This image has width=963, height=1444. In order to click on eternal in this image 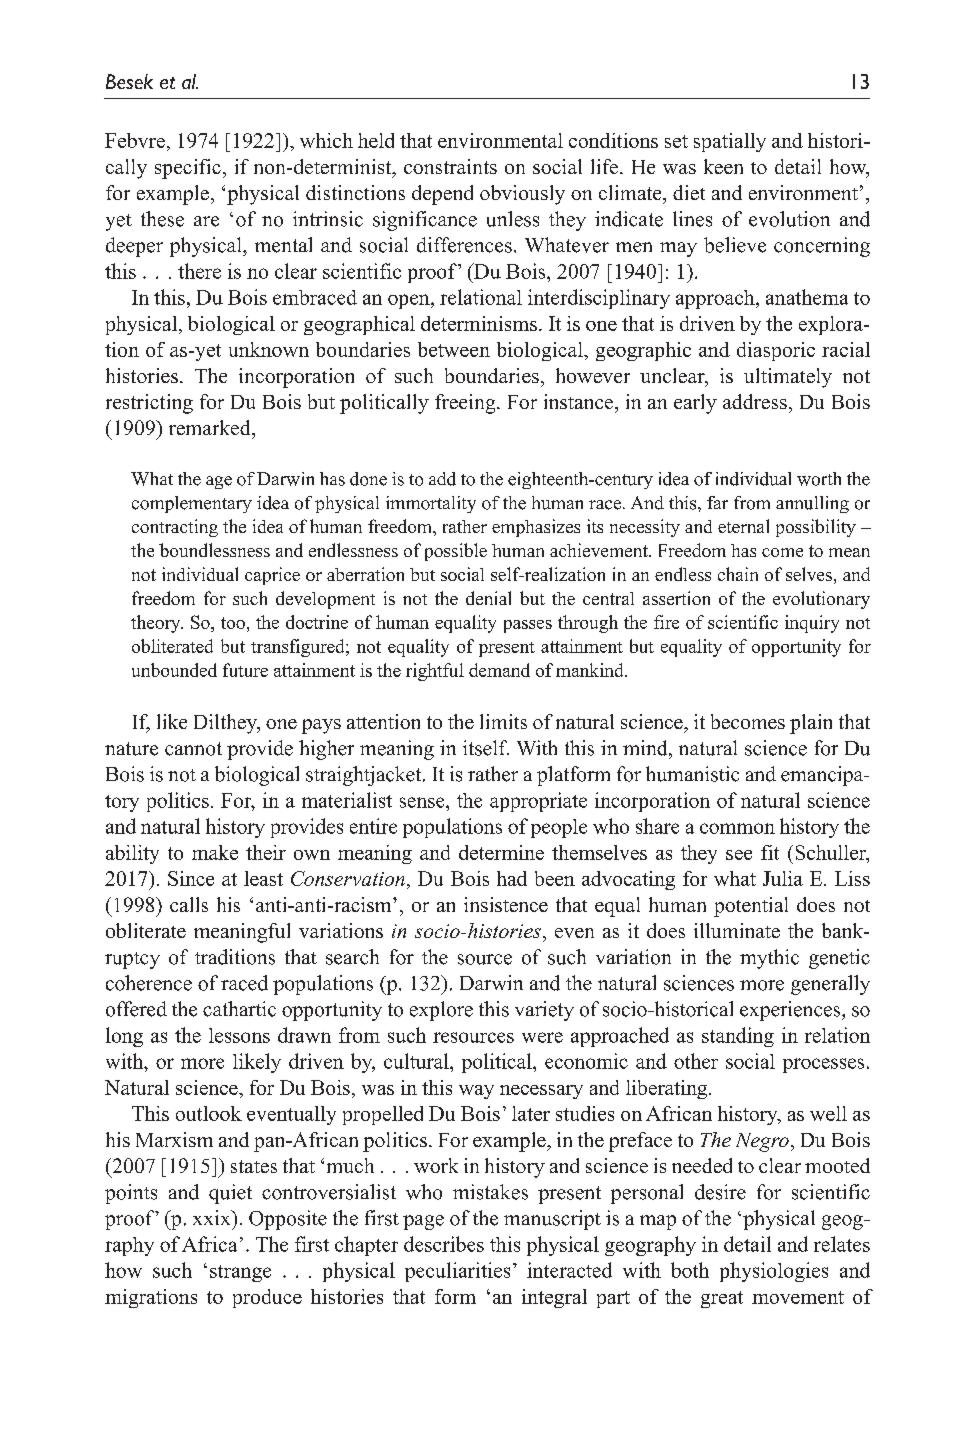, I will do `click(743, 526)`.
